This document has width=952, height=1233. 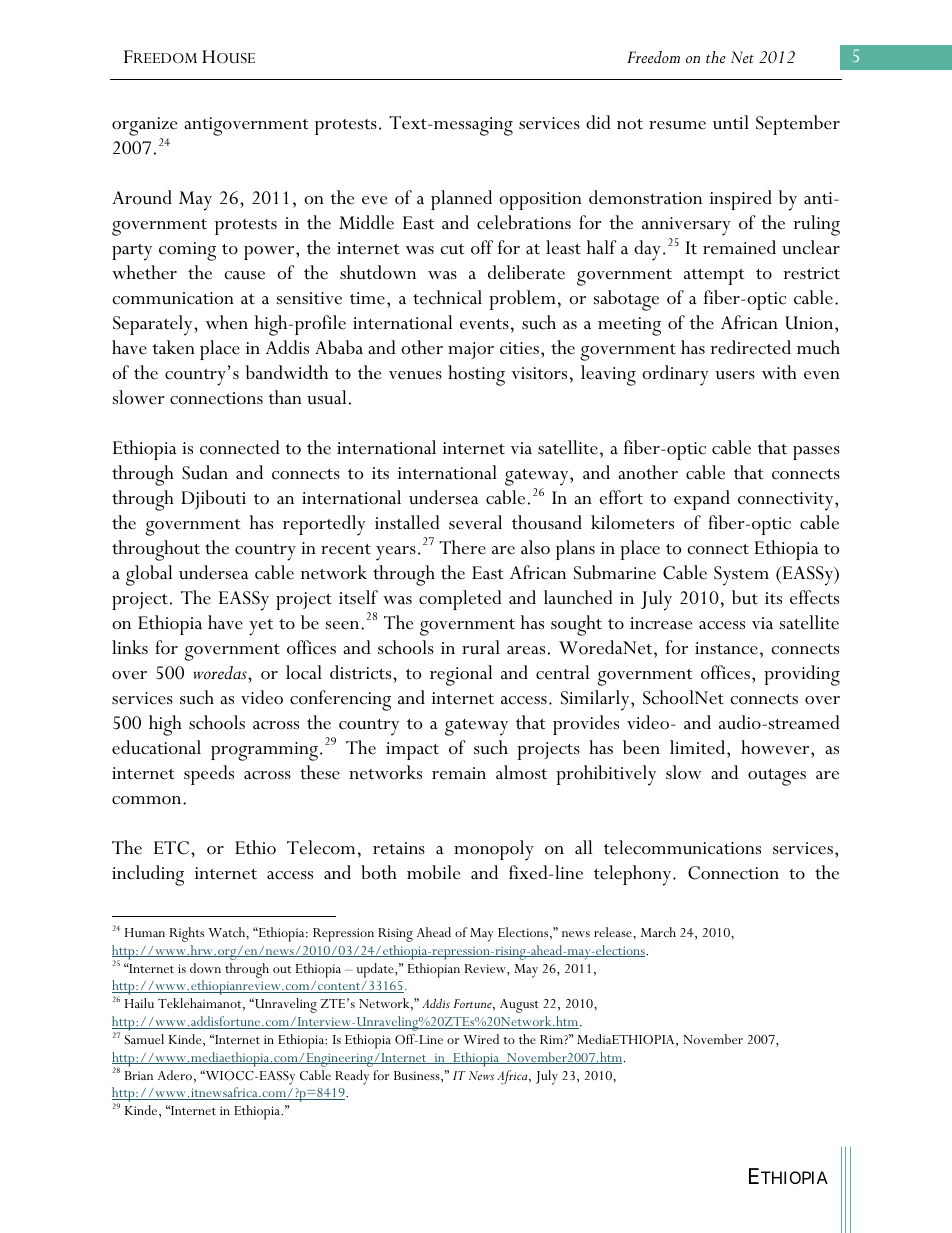 What do you see at coordinates (481, 1039) in the document?
I see `Wired` at bounding box center [481, 1039].
